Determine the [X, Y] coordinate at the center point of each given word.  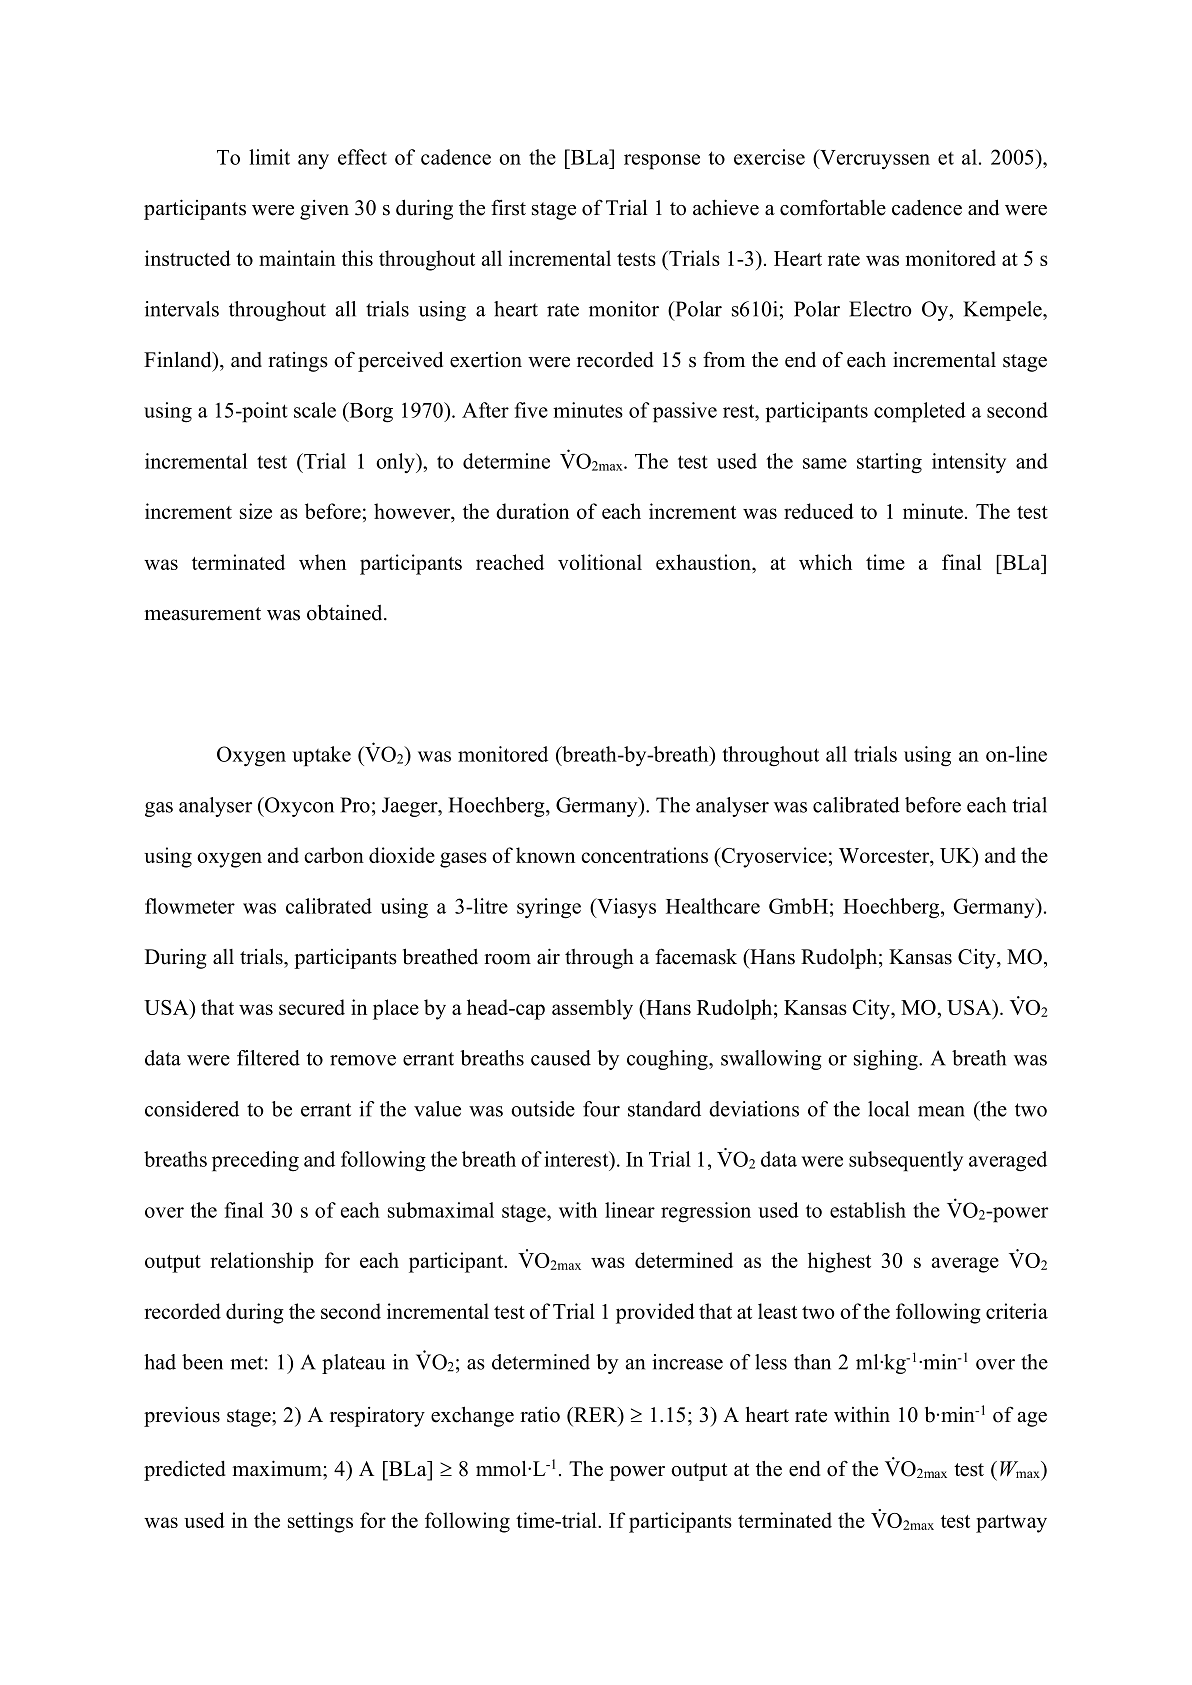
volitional [600, 562]
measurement [202, 614]
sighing [887, 1060]
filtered [268, 1058]
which [825, 562]
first [508, 207]
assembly [592, 1009]
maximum [278, 1468]
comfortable [833, 207]
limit [269, 157]
